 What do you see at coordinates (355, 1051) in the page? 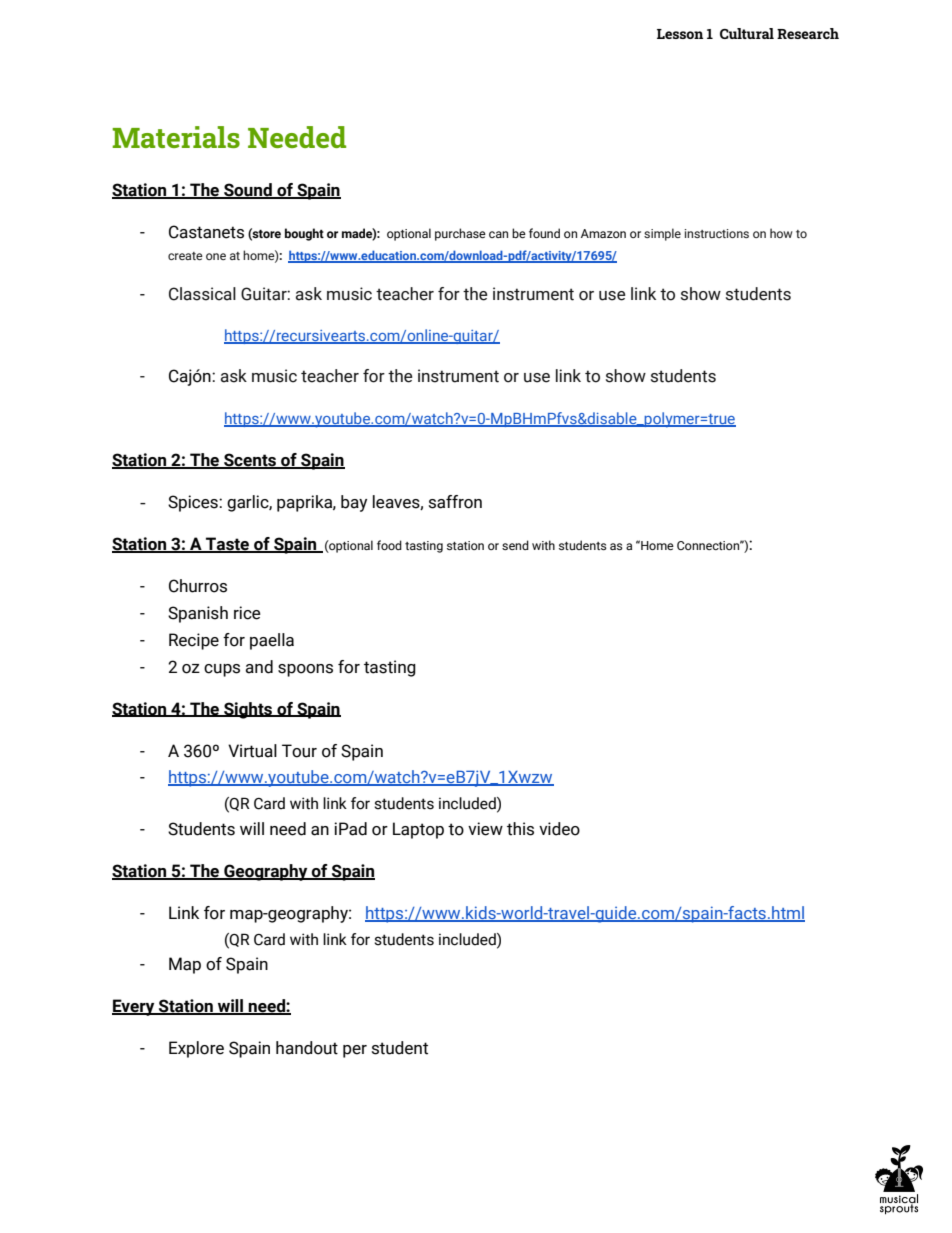
I see `per` at bounding box center [355, 1051].
